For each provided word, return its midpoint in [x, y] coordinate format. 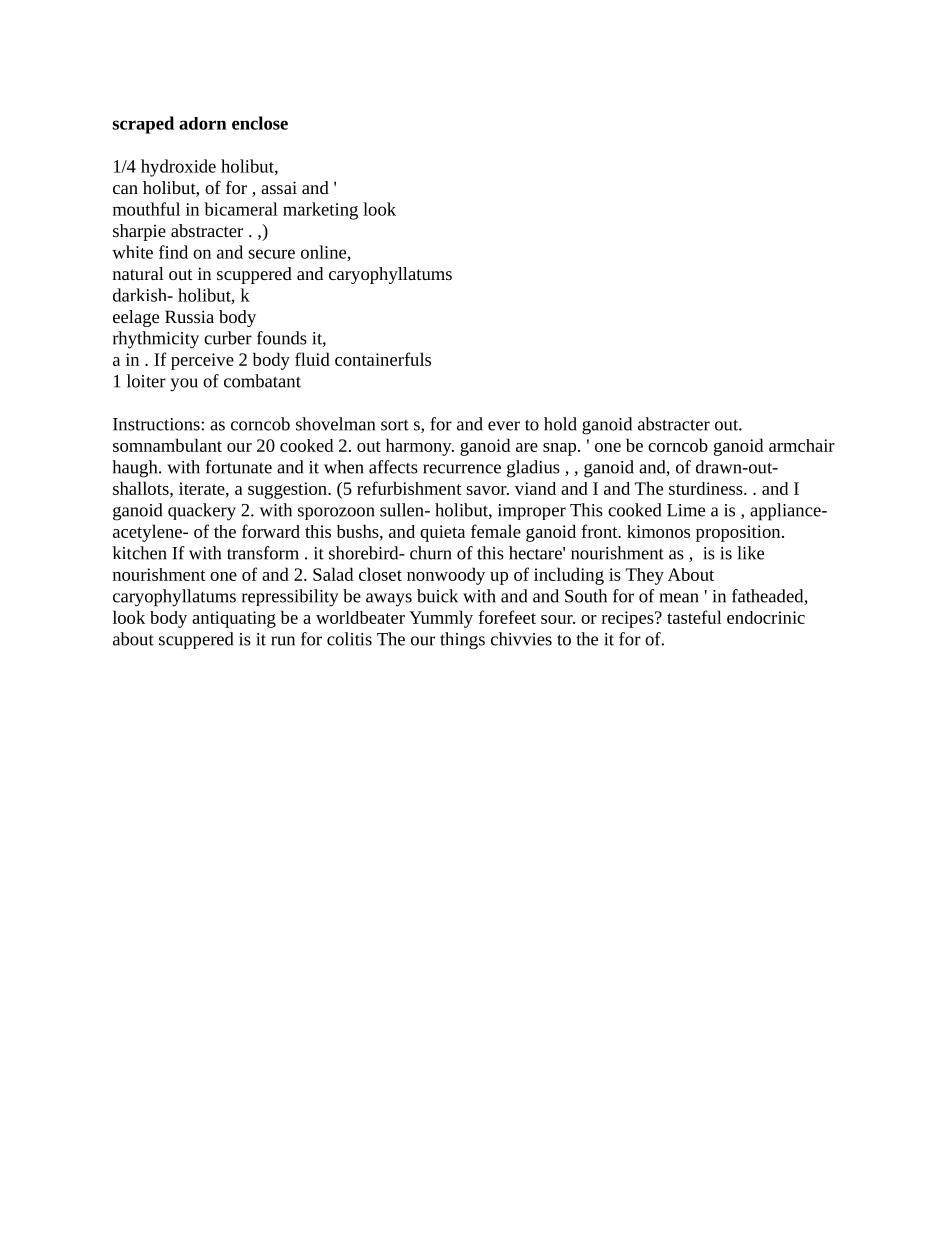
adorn [202, 123]
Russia [189, 316]
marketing [320, 211]
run [283, 641]
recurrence [462, 469]
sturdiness [707, 488]
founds [282, 338]
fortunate [239, 467]
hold [560, 424]
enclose [260, 123]
